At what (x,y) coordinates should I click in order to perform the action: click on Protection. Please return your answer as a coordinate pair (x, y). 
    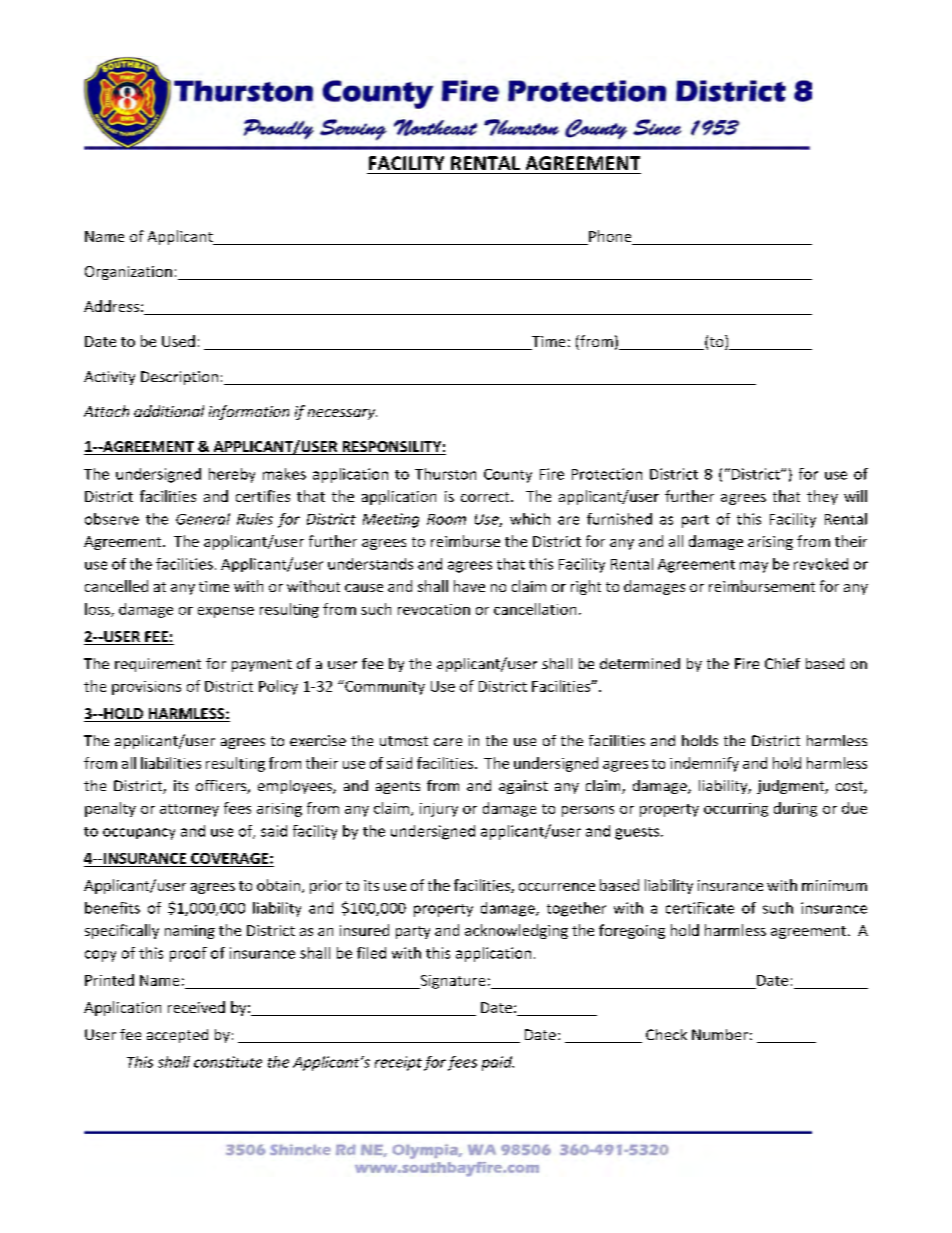
    Looking at the image, I should click on (607, 474).
